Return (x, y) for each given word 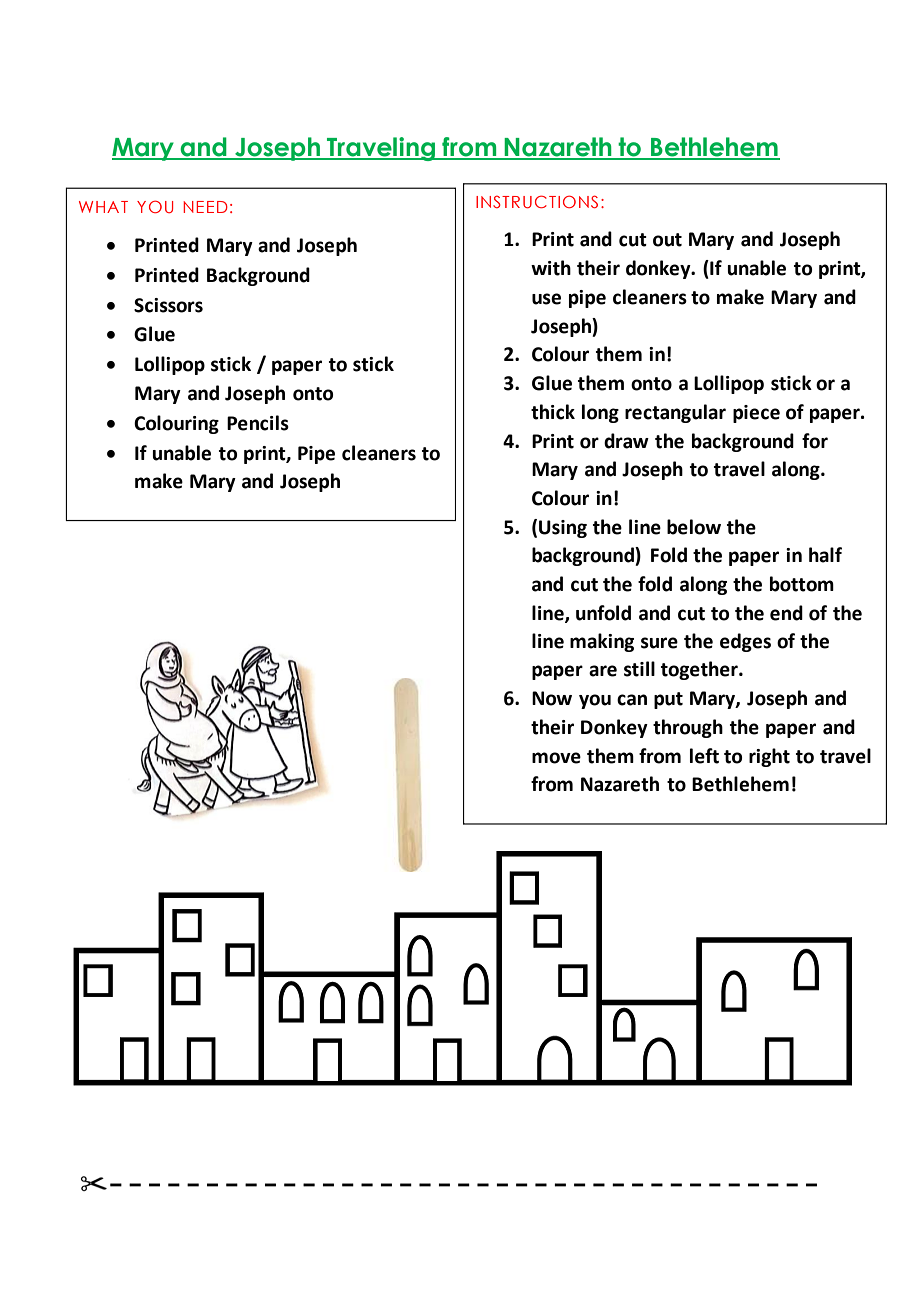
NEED (205, 207)
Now (552, 698)
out (667, 240)
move (556, 758)
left (704, 756)
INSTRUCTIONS (537, 201)
